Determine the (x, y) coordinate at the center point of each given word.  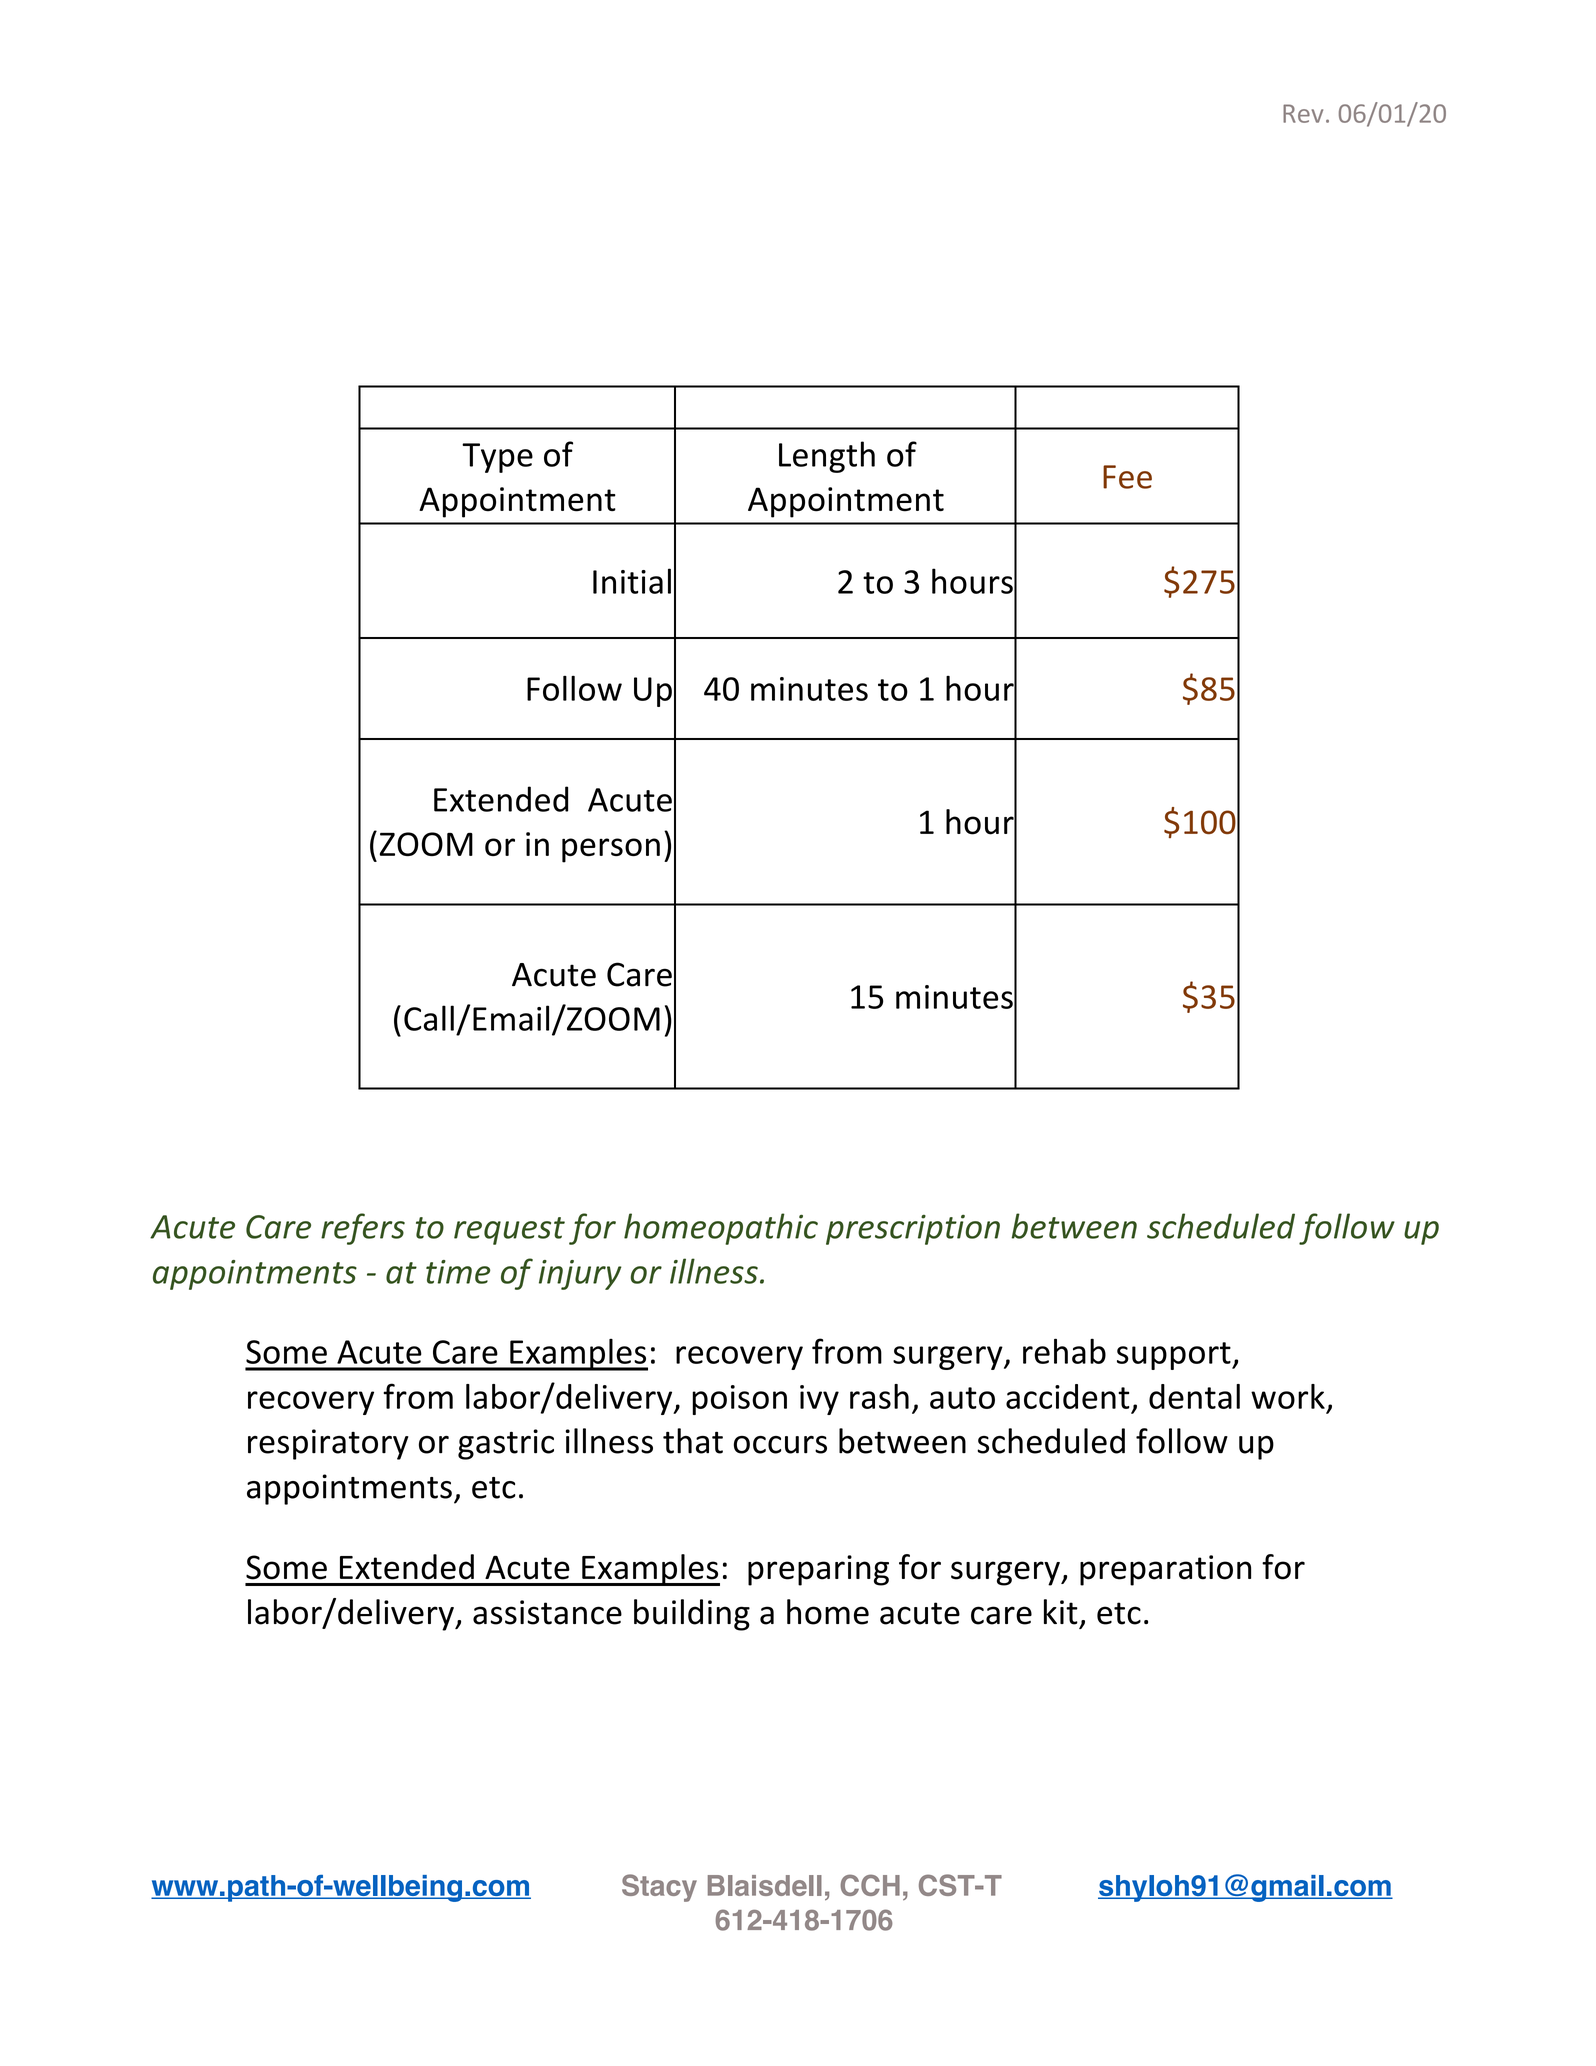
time (458, 1272)
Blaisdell (765, 1885)
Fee (1127, 477)
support (1175, 1356)
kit (1061, 1612)
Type (497, 458)
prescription (913, 1230)
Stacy (659, 1888)
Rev (1303, 113)
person (611, 850)
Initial (632, 581)
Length (827, 457)
